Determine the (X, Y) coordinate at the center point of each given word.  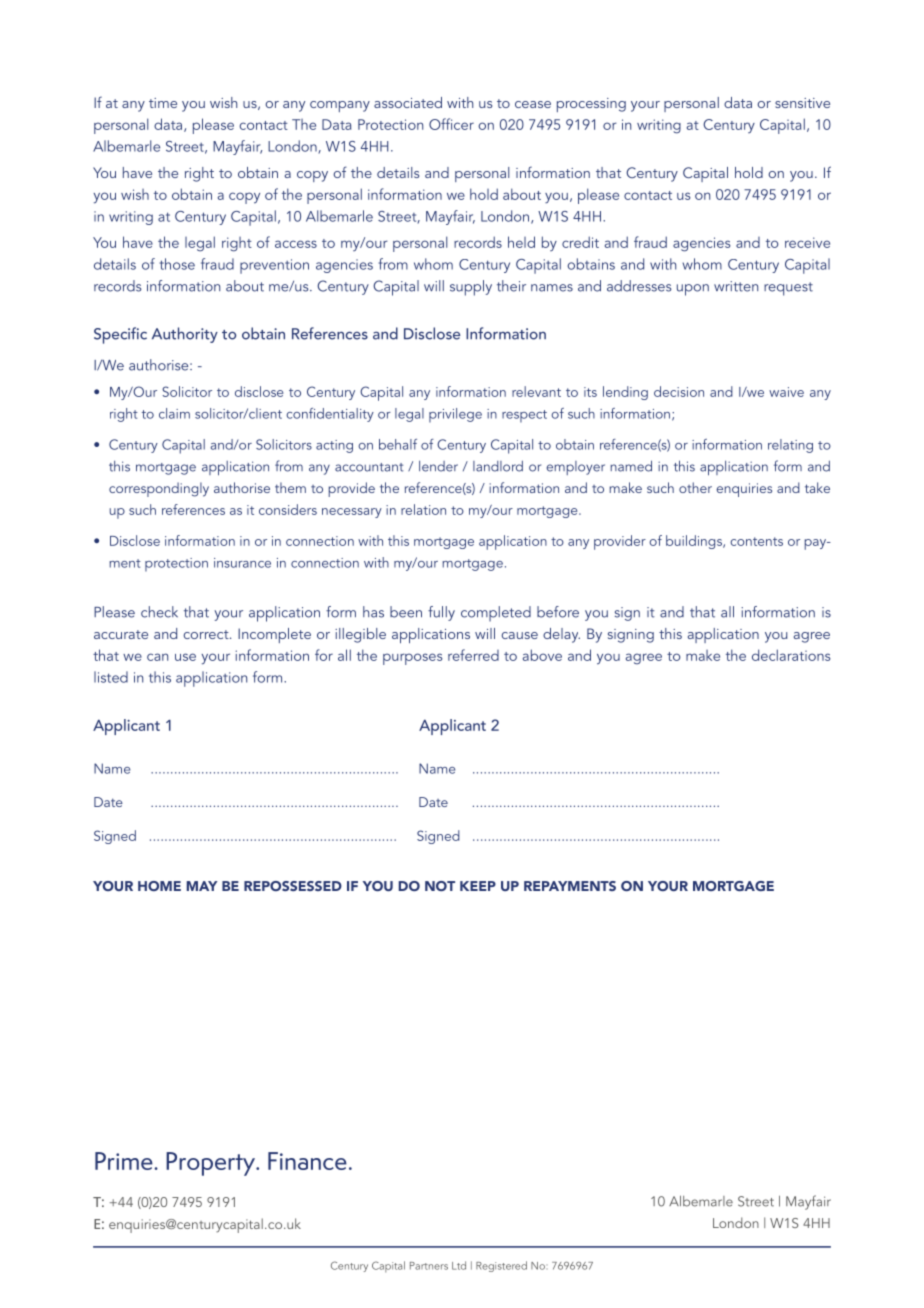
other (695, 487)
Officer (451, 124)
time (163, 103)
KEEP (478, 886)
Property (212, 1164)
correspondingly (159, 489)
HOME (159, 886)
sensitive (802, 103)
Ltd (459, 1265)
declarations (791, 655)
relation (423, 509)
